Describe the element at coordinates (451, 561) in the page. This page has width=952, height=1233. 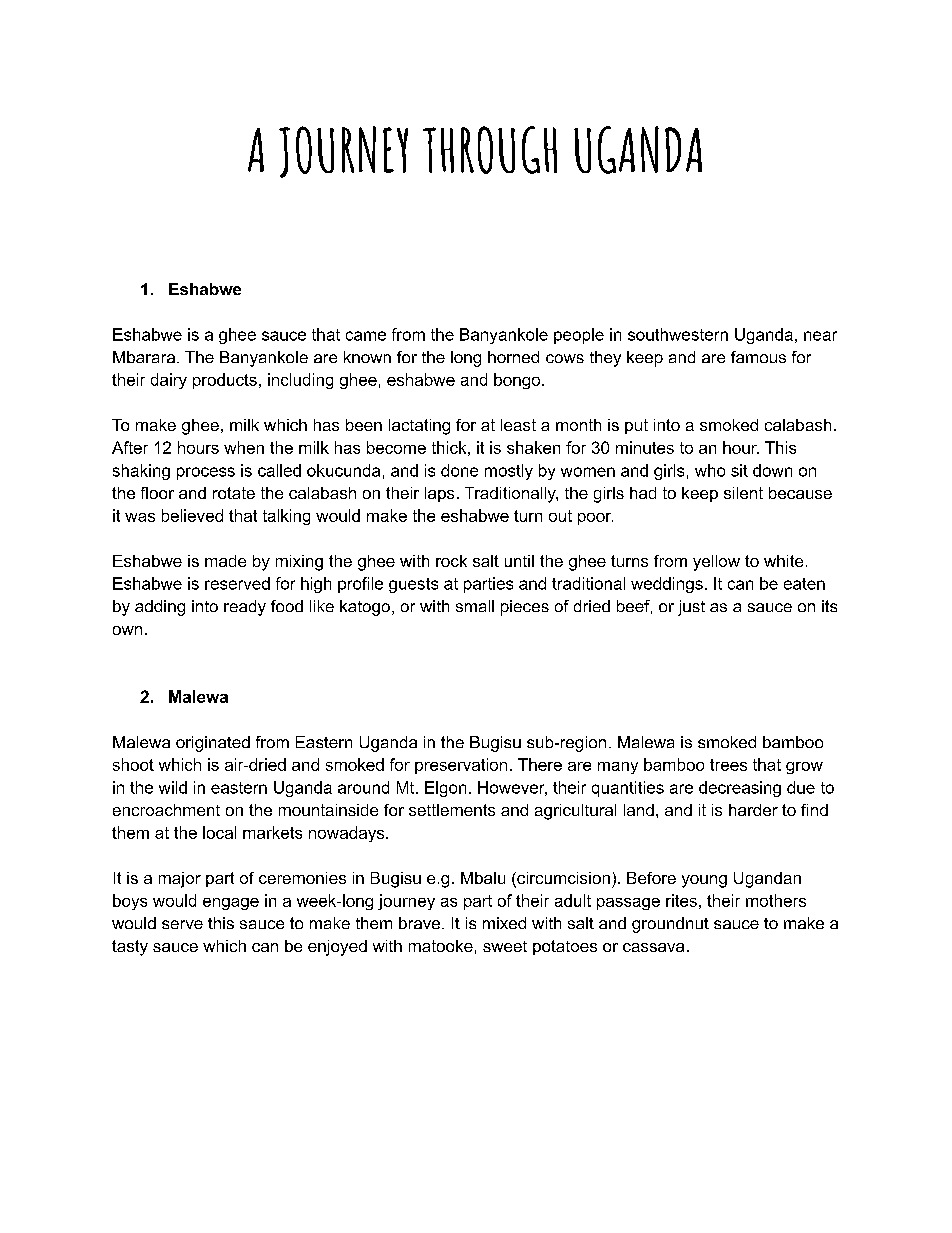
I see `rock` at that location.
